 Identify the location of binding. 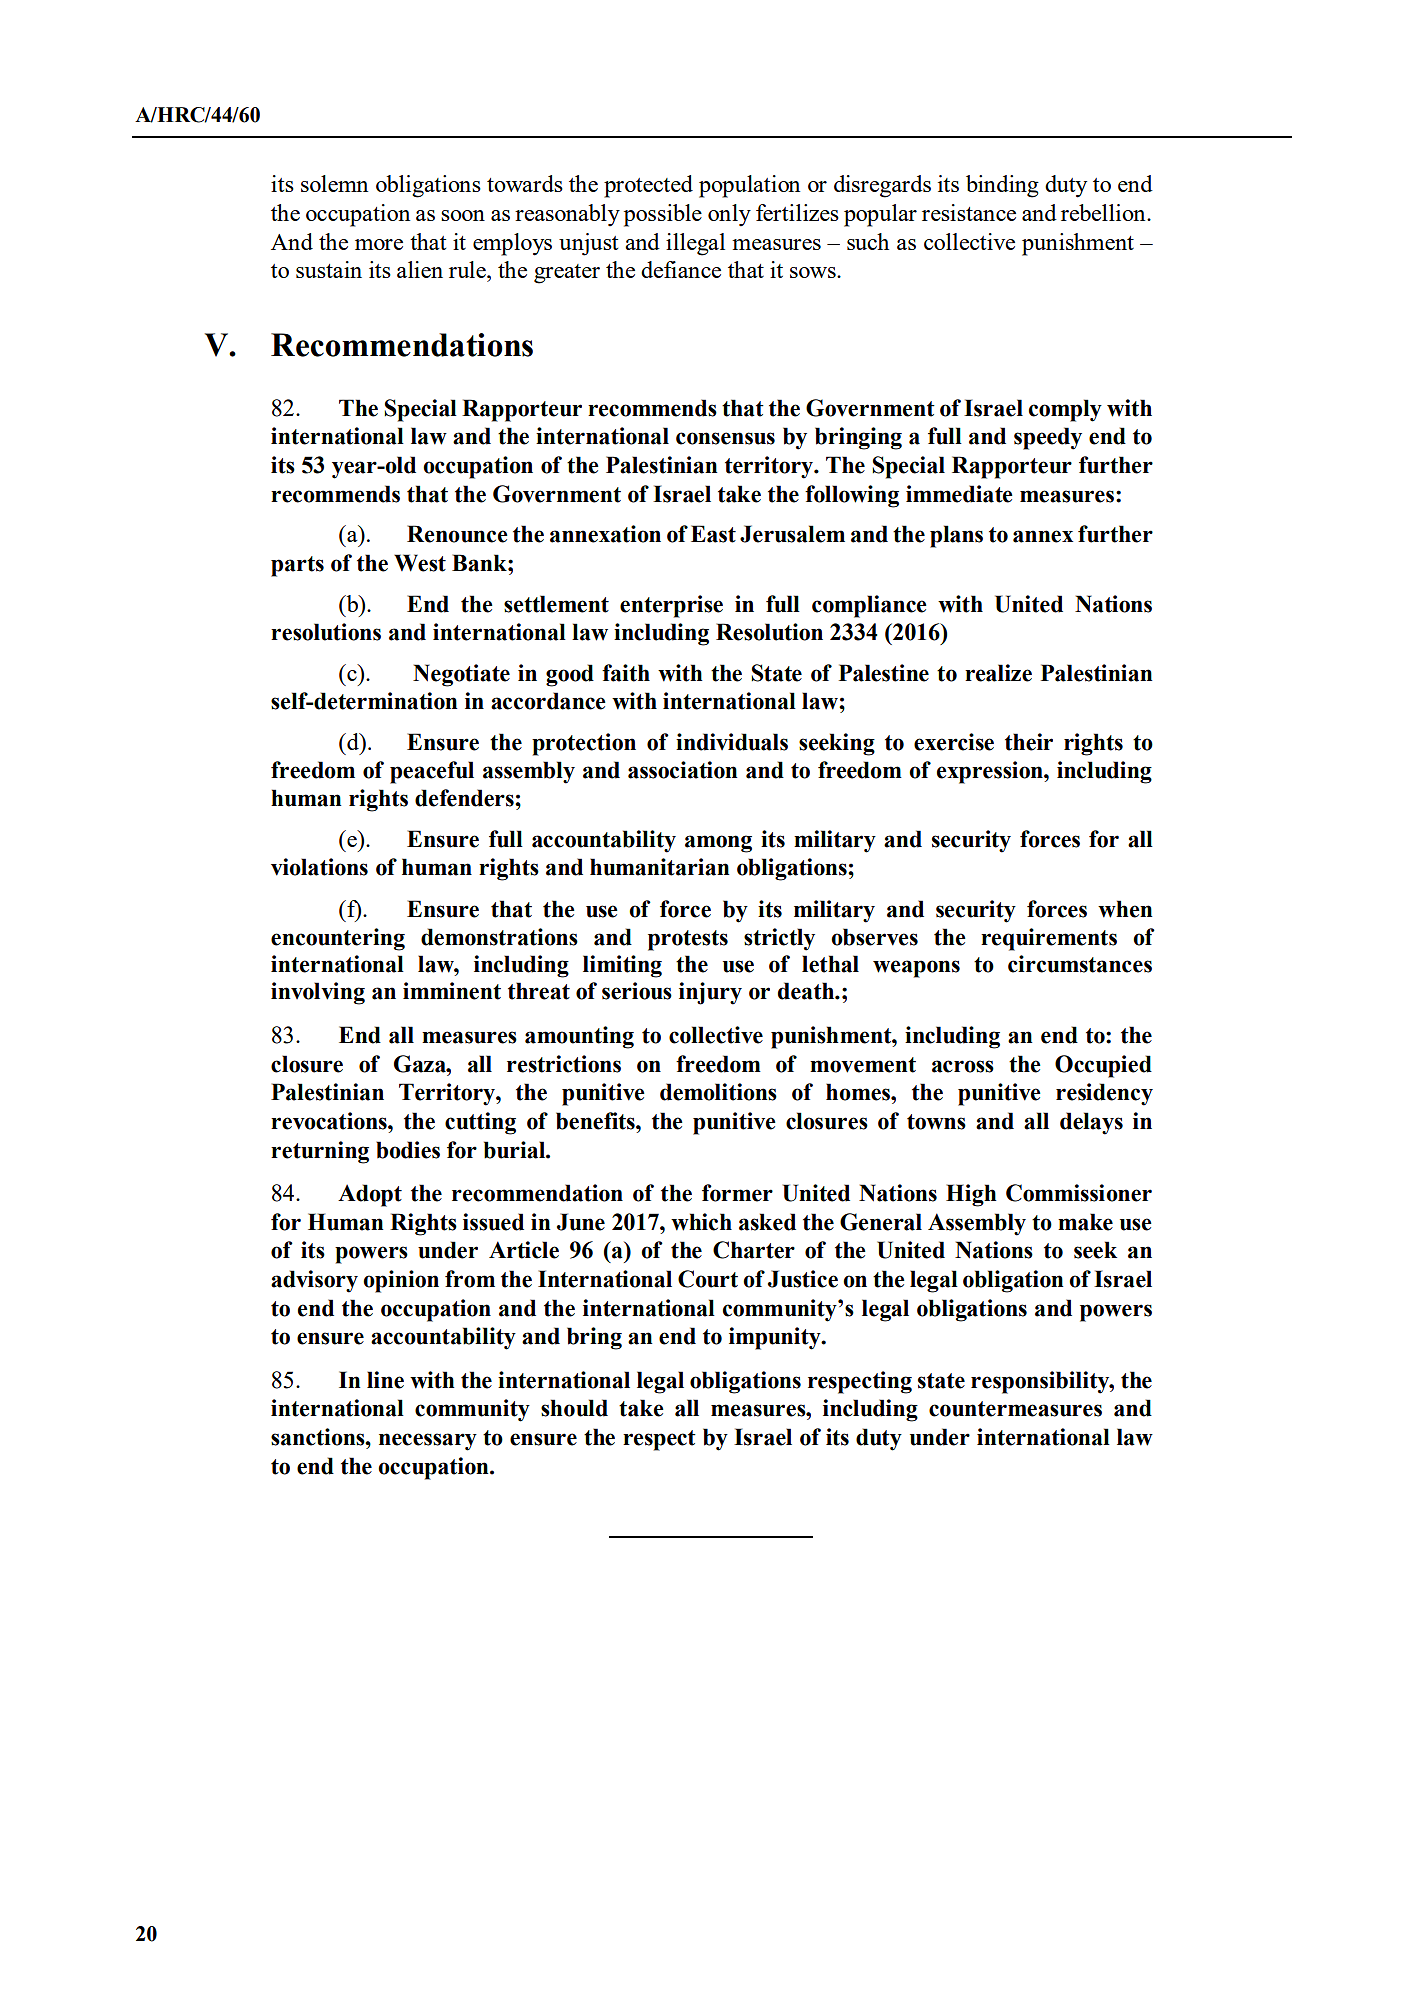
(1002, 186).
